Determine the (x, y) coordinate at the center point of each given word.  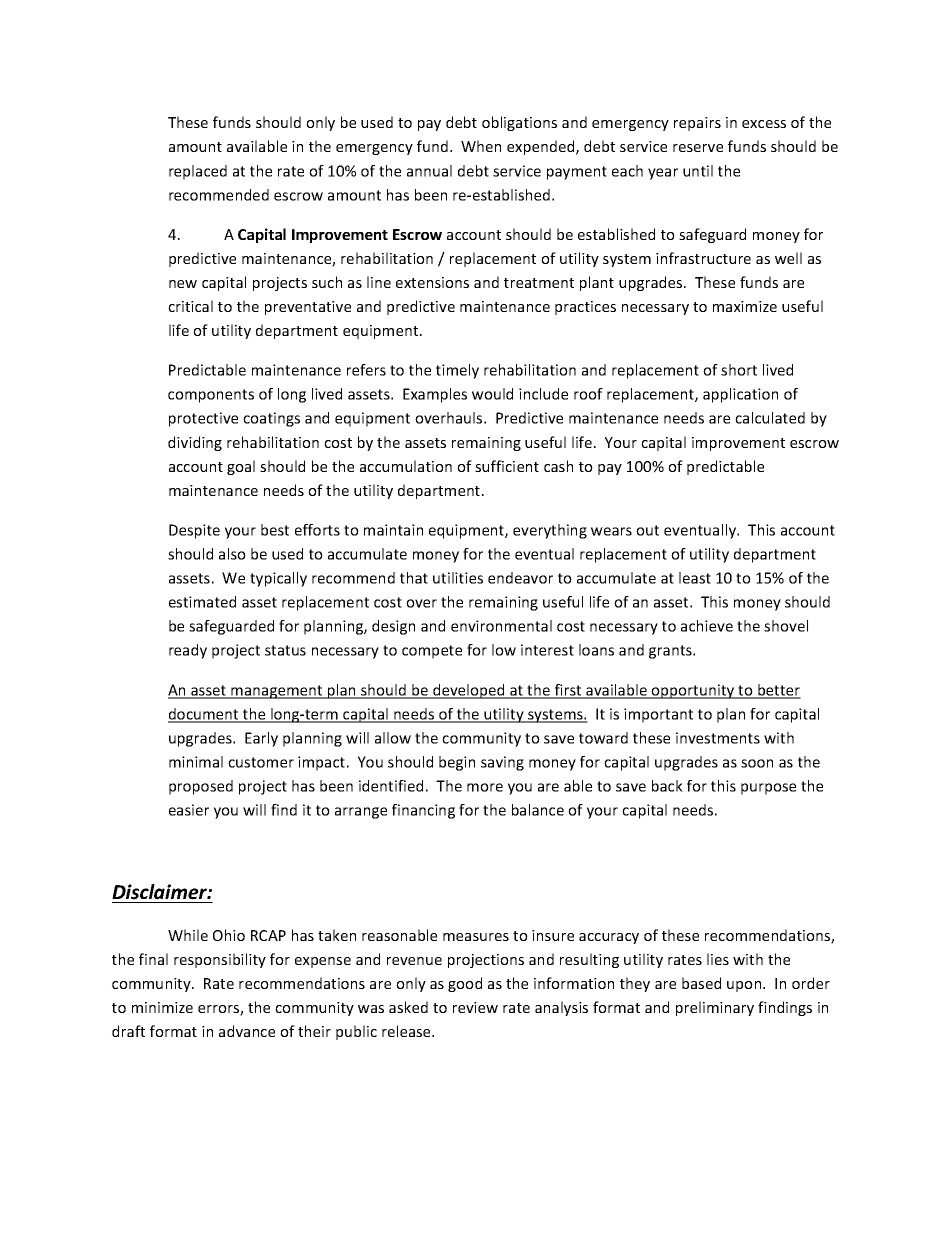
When (481, 146)
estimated (202, 602)
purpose (768, 789)
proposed (201, 787)
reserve (698, 148)
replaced (198, 172)
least (695, 578)
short (739, 370)
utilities (458, 578)
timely (457, 371)
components (211, 396)
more (485, 787)
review (475, 1007)
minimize (162, 1007)
